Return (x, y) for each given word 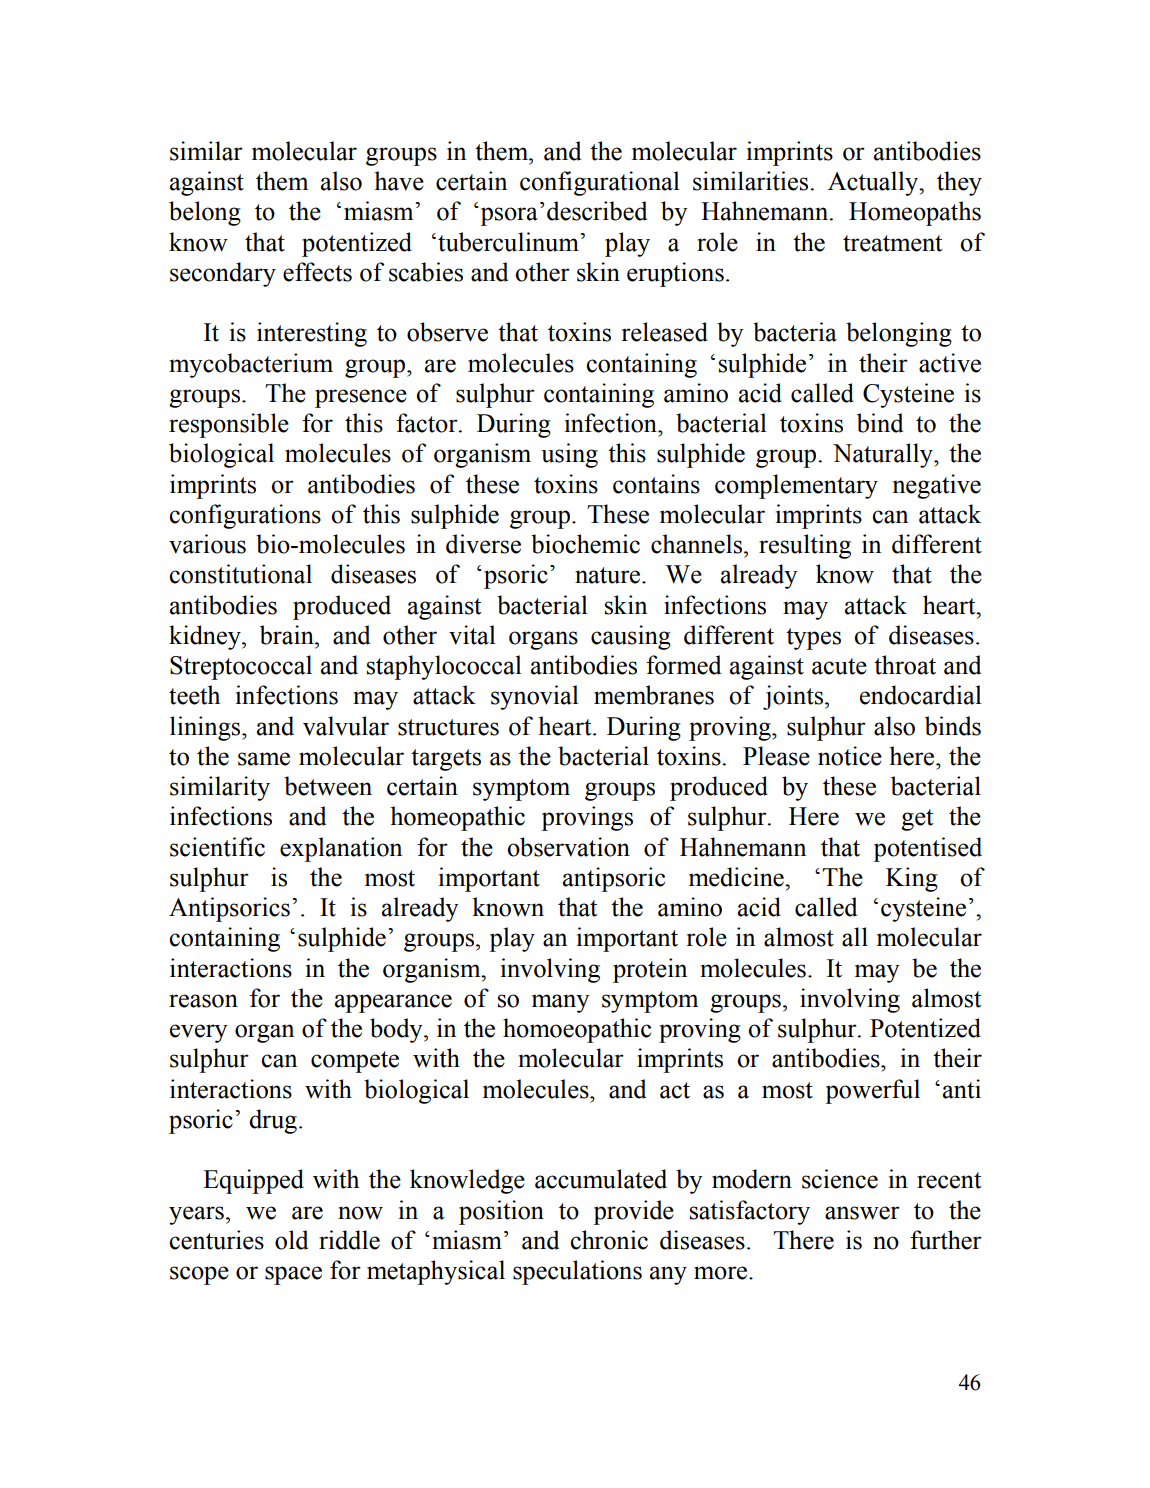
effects (317, 272)
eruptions (675, 274)
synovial (535, 697)
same (264, 759)
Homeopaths (915, 213)
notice (850, 756)
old (291, 1240)
